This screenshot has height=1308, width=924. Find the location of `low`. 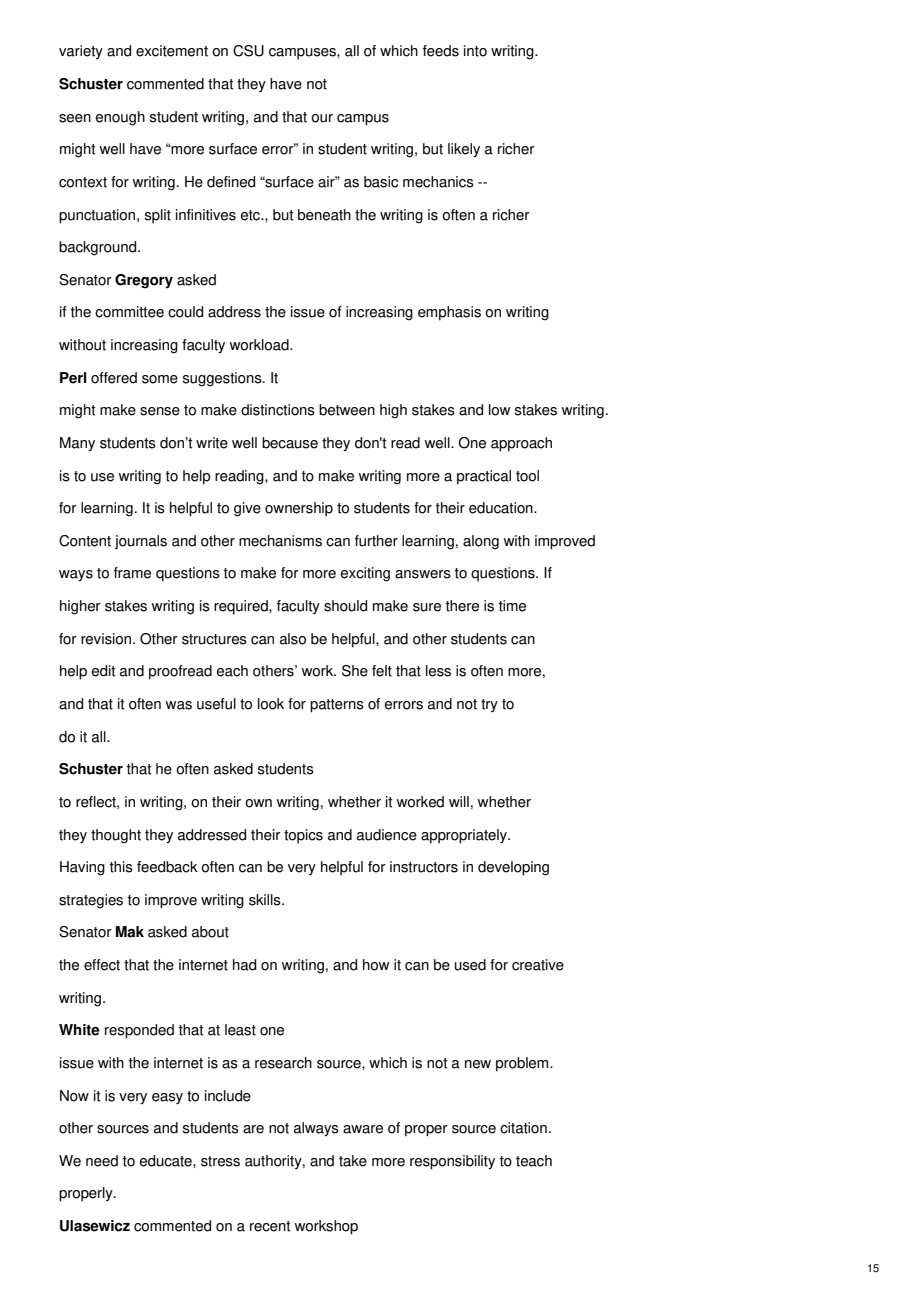

low is located at coordinates (499, 410).
